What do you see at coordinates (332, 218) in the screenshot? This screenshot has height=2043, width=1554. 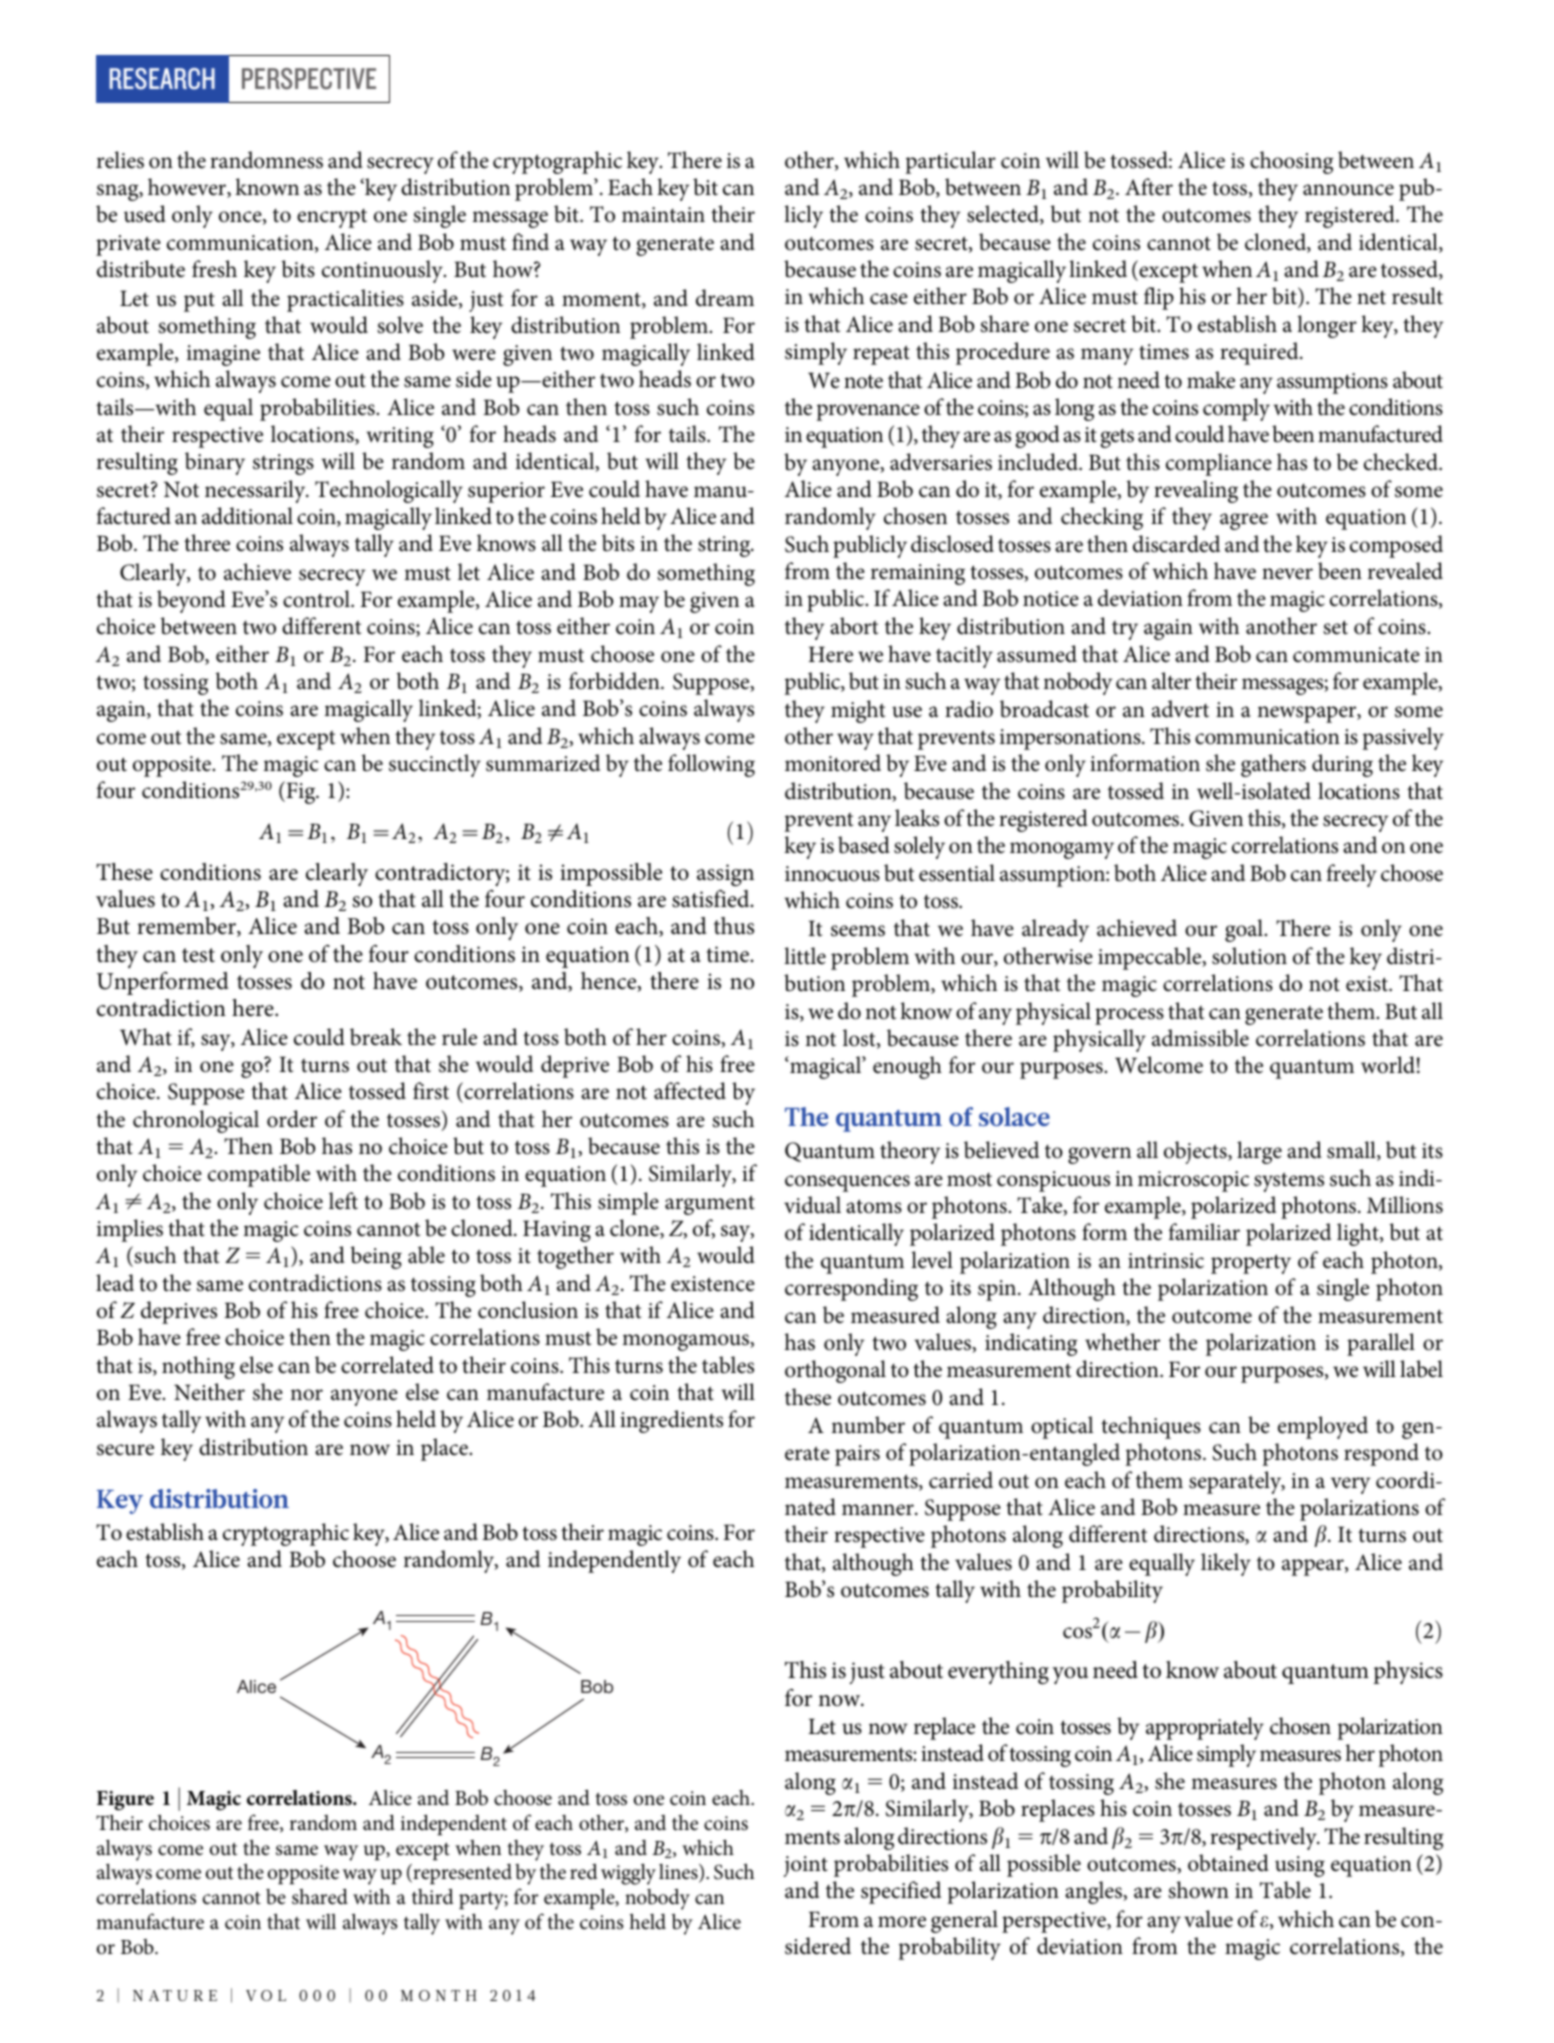 I see `encrypt` at bounding box center [332, 218].
